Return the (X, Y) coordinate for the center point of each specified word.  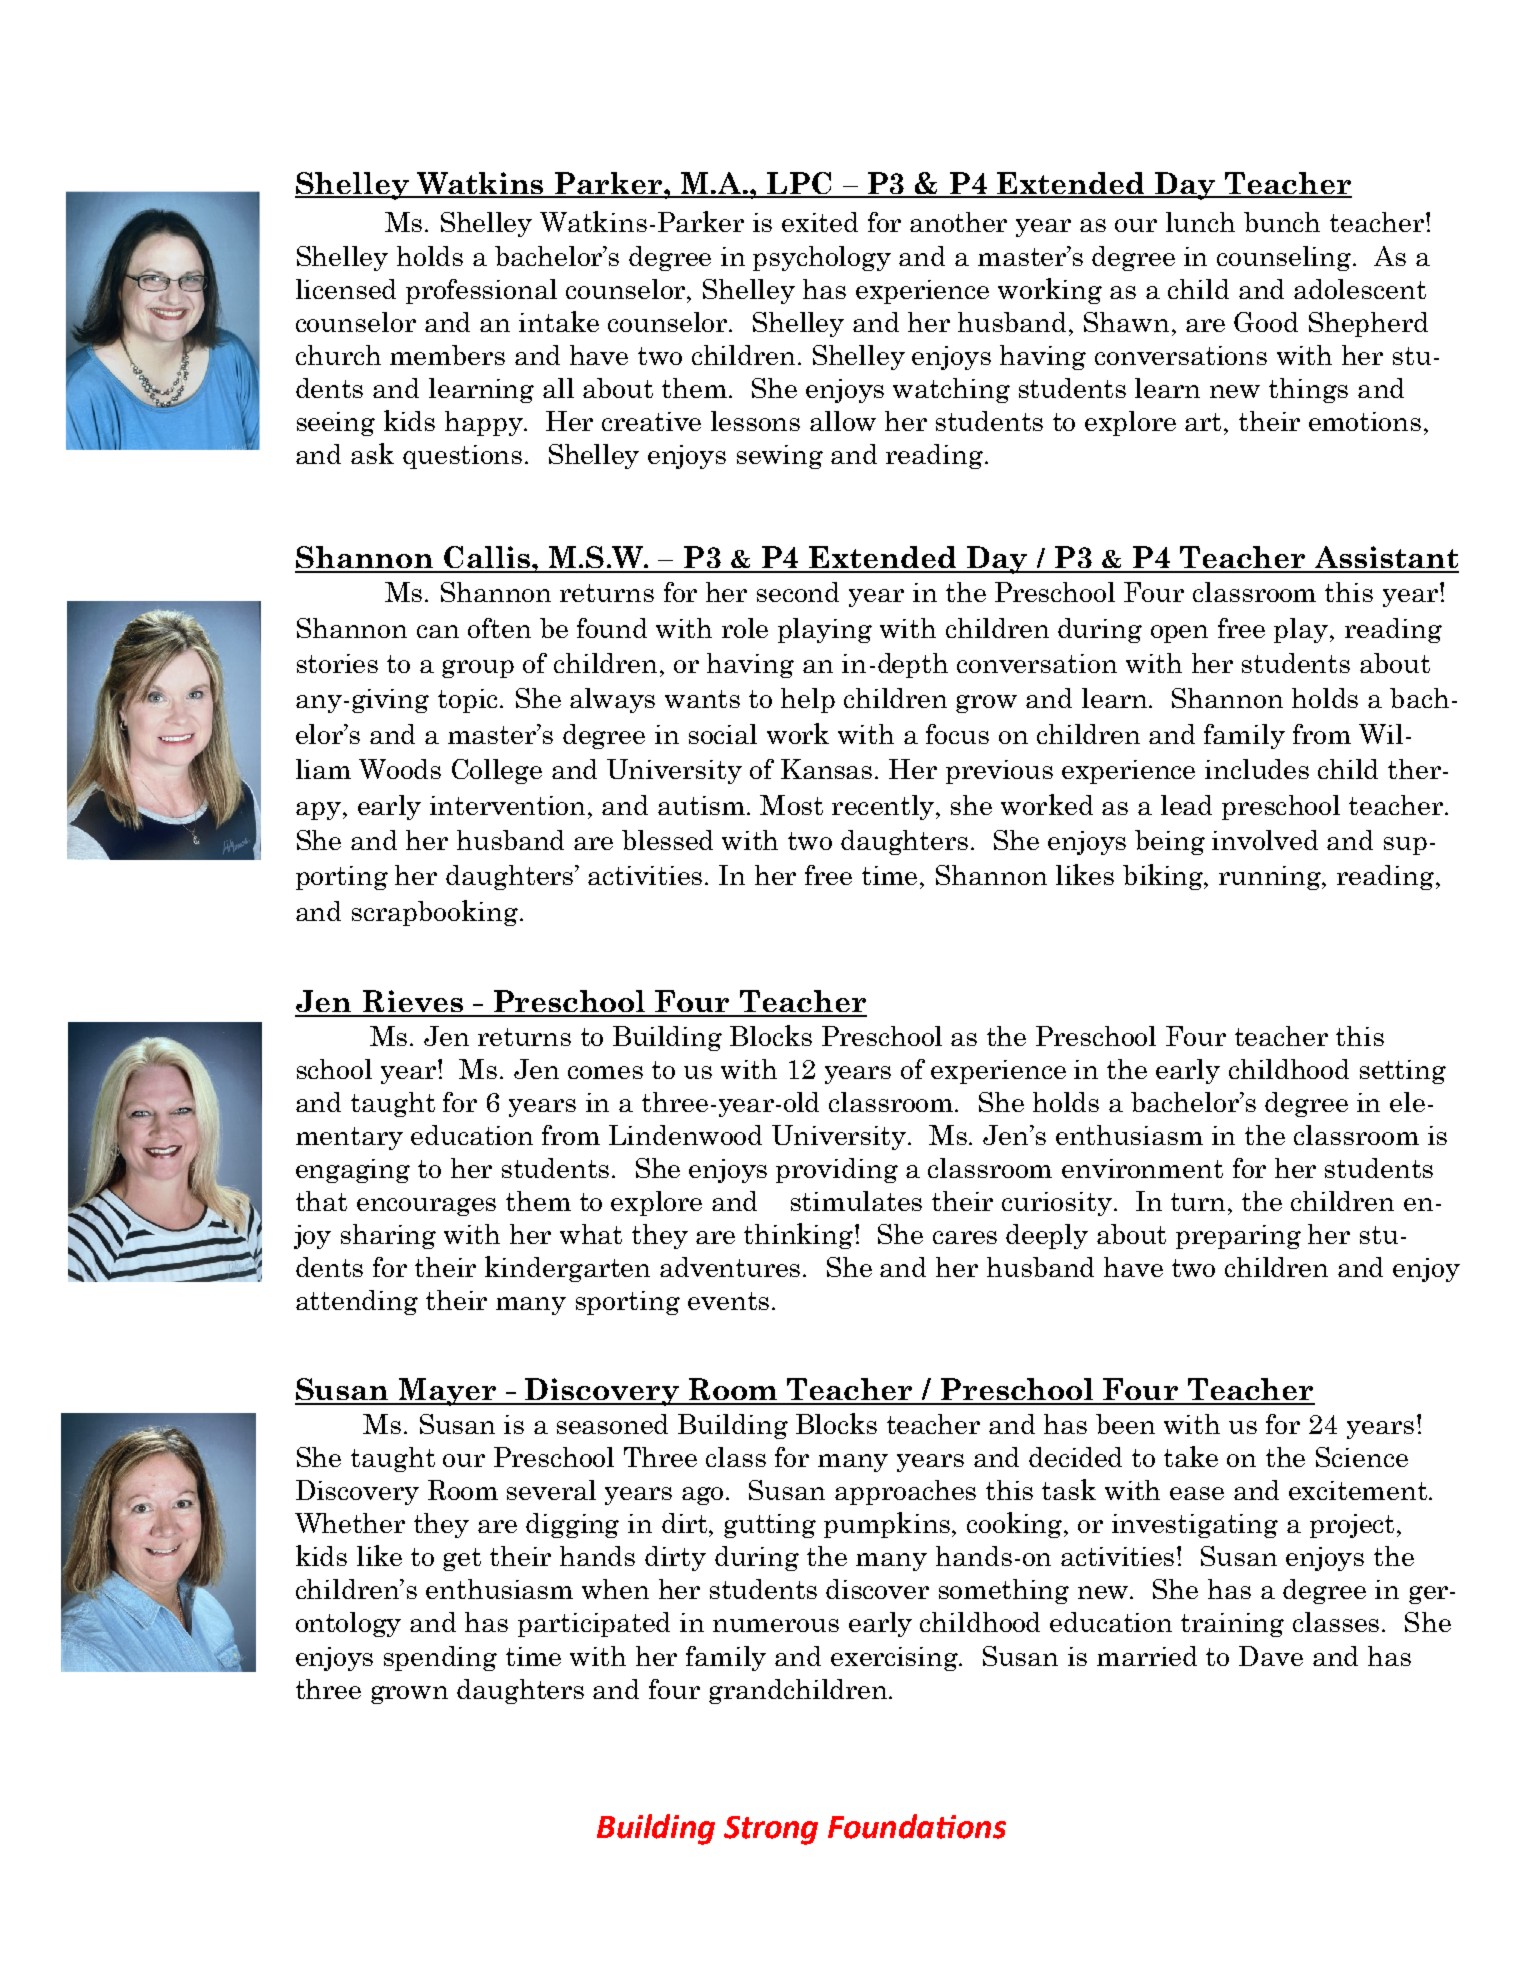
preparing (1238, 1237)
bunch (1282, 222)
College (497, 771)
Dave (1271, 1656)
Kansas (828, 769)
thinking (800, 1236)
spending (440, 1658)
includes (1257, 769)
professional (481, 291)
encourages (426, 1207)
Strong (771, 1830)
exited (820, 222)
